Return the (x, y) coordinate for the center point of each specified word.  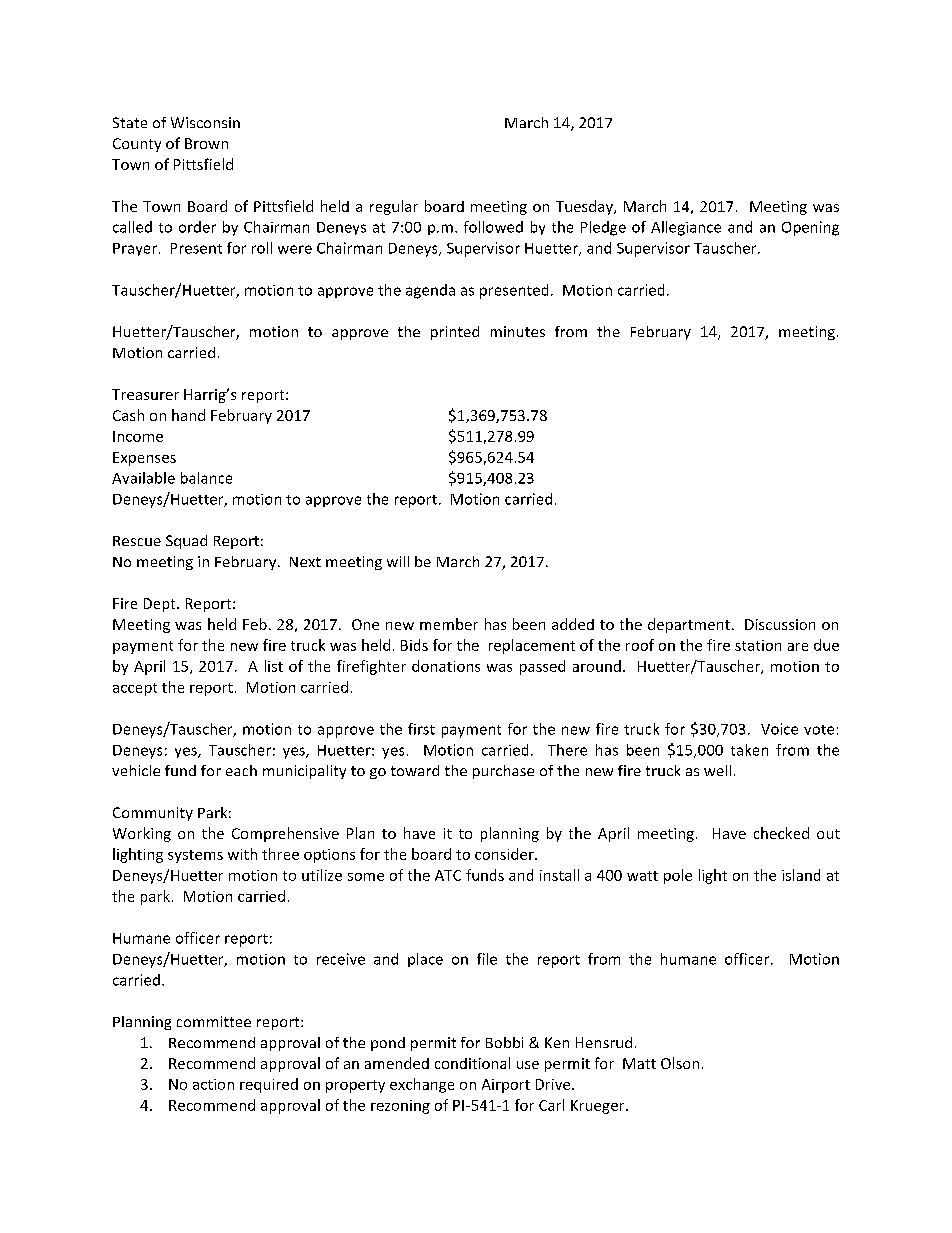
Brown (206, 143)
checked (781, 833)
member (449, 624)
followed (493, 227)
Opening (810, 228)
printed (455, 333)
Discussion (780, 624)
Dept (161, 605)
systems (195, 856)
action (213, 1084)
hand (188, 415)
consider (505, 854)
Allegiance (686, 228)
